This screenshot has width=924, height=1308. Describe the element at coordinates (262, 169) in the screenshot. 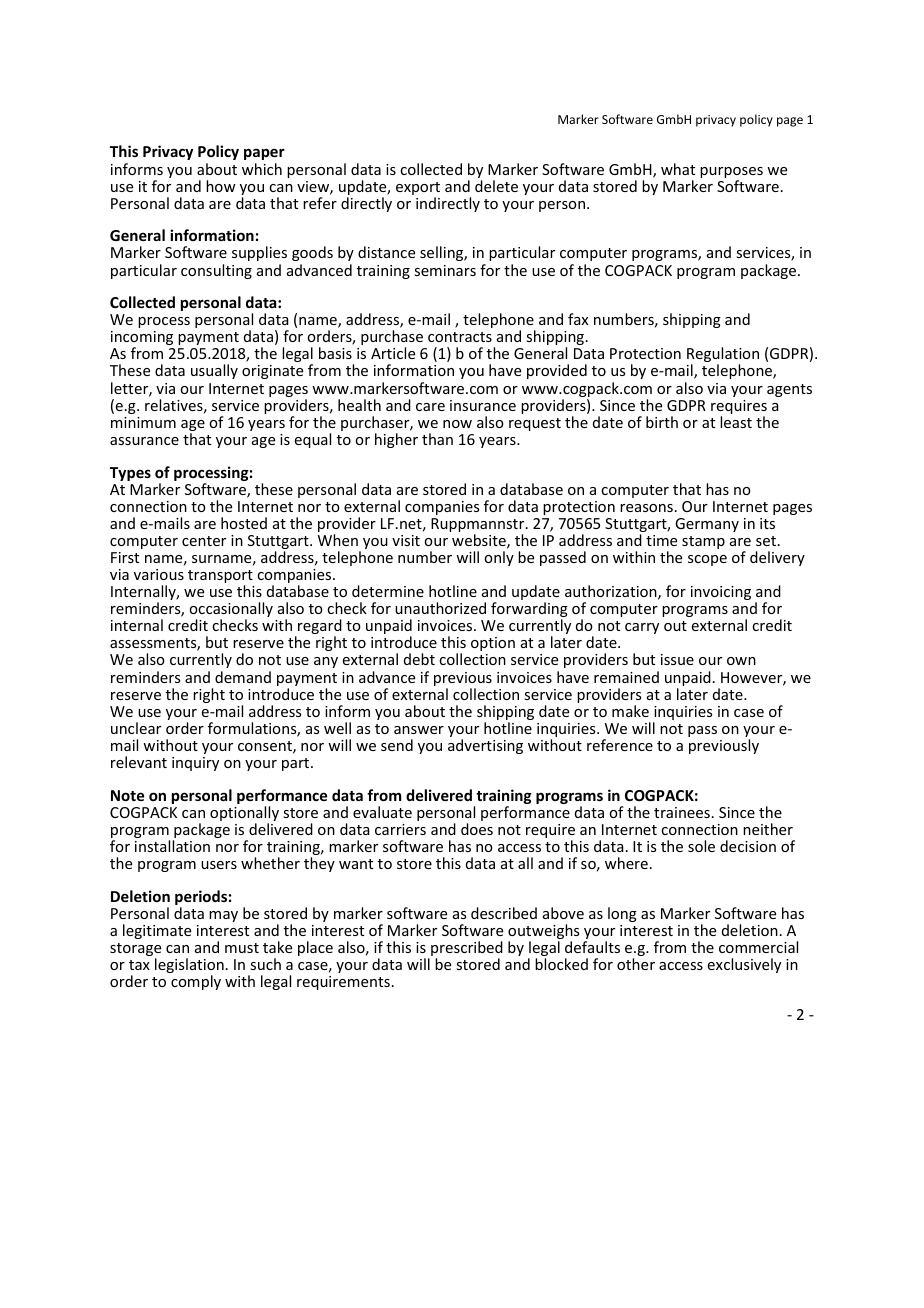

I see `which` at that location.
